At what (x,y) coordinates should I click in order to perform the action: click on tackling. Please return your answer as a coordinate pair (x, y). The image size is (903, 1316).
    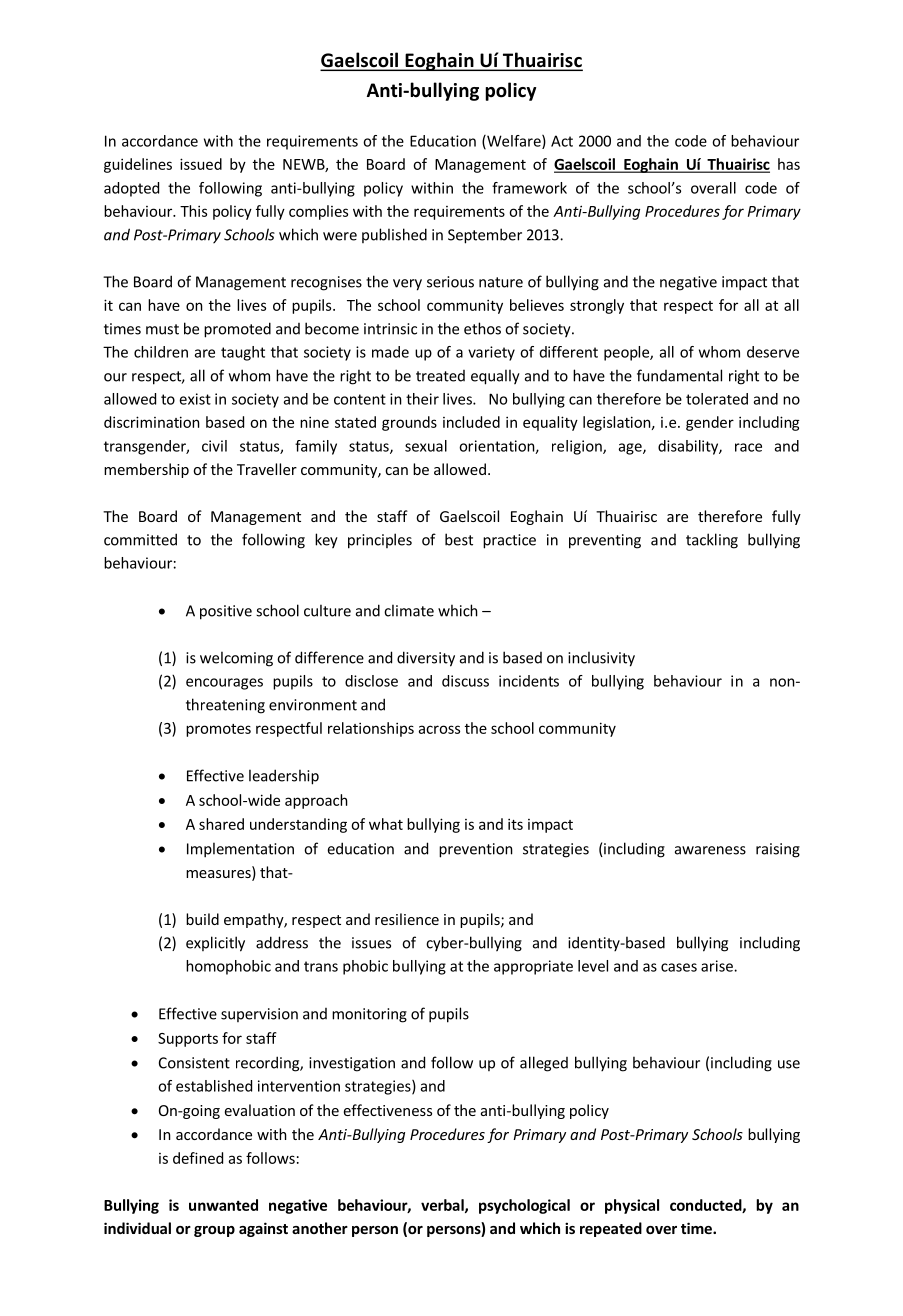
    Looking at the image, I should click on (712, 541).
